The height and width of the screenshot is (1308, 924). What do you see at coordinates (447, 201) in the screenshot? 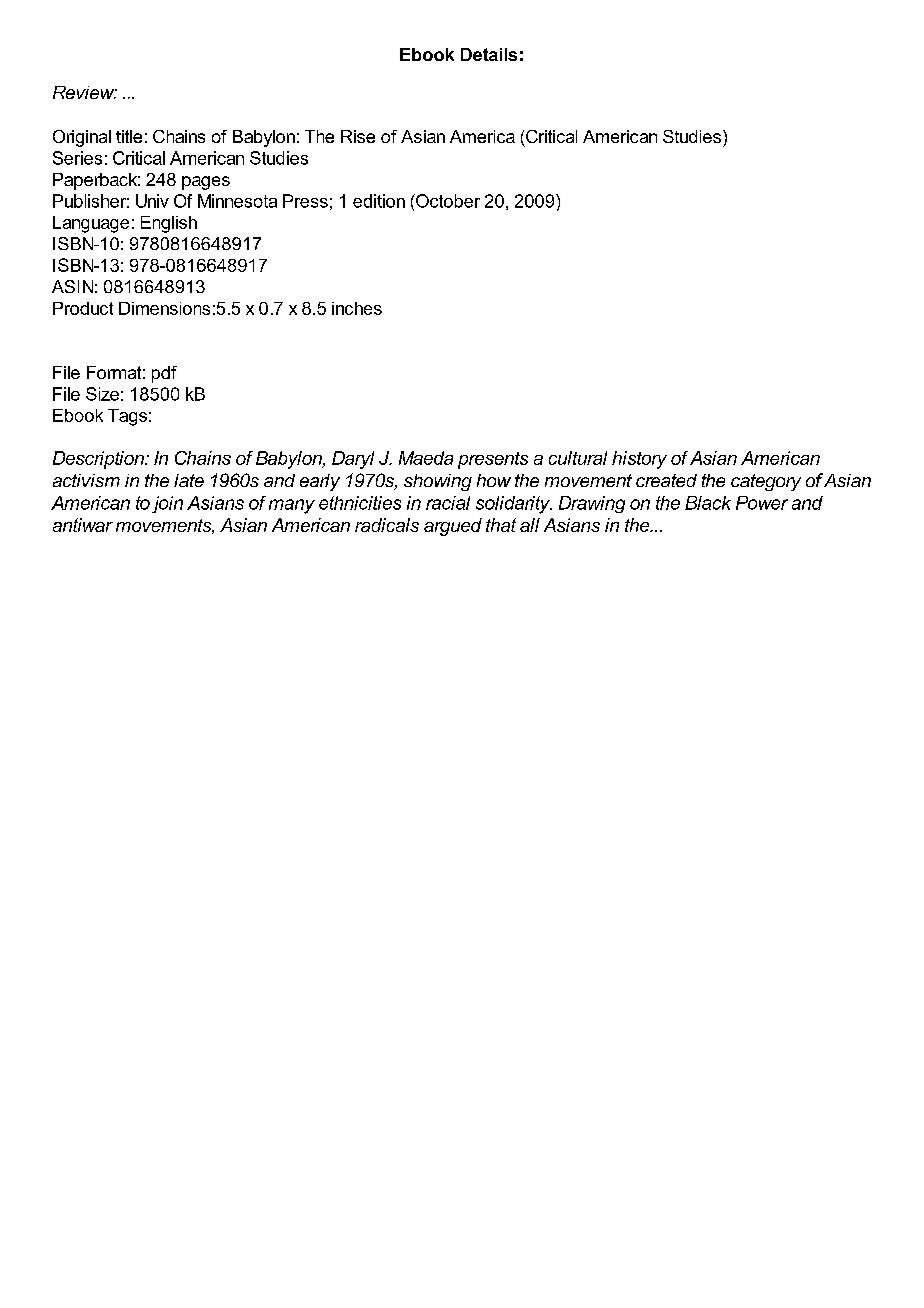
I see `October` at bounding box center [447, 201].
